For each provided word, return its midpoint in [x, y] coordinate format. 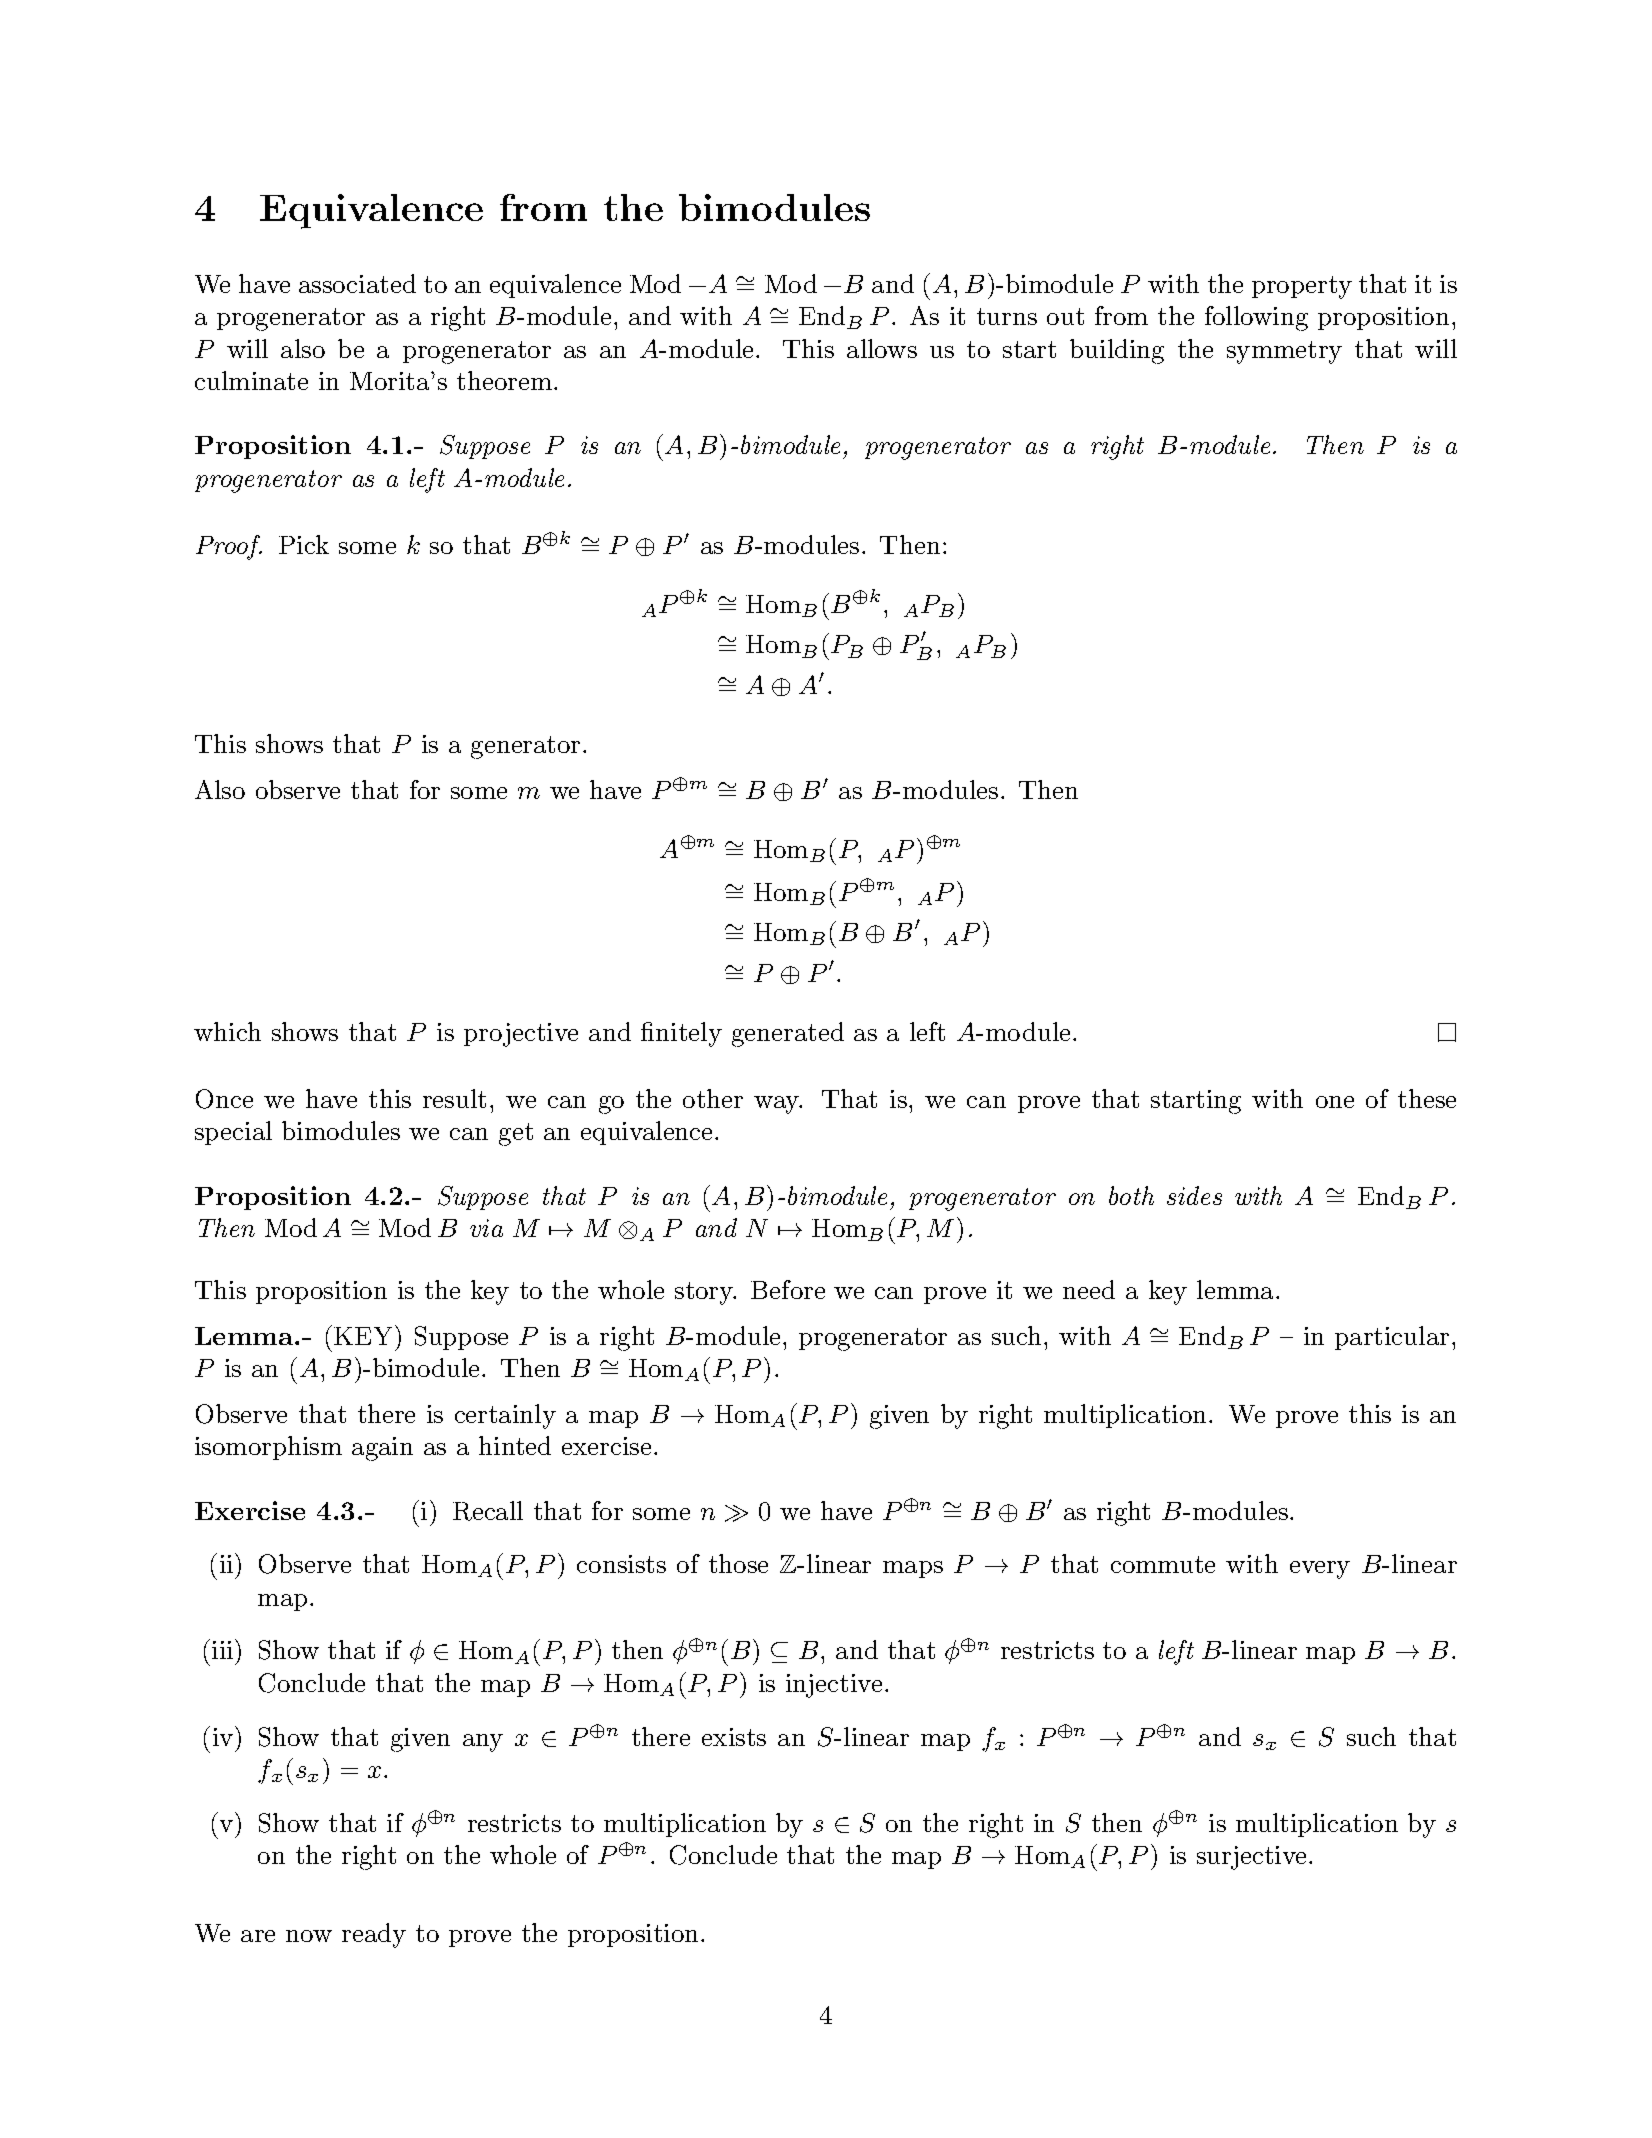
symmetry [1284, 352]
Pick [304, 544]
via [486, 1228]
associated [357, 283]
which [227, 1031]
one [1335, 1102]
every [1320, 1570]
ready [374, 1935]
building [1117, 351]
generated [788, 1034]
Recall [488, 1511]
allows [882, 348]
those [738, 1563]
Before [788, 1289]
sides [1194, 1195]
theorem [504, 380]
